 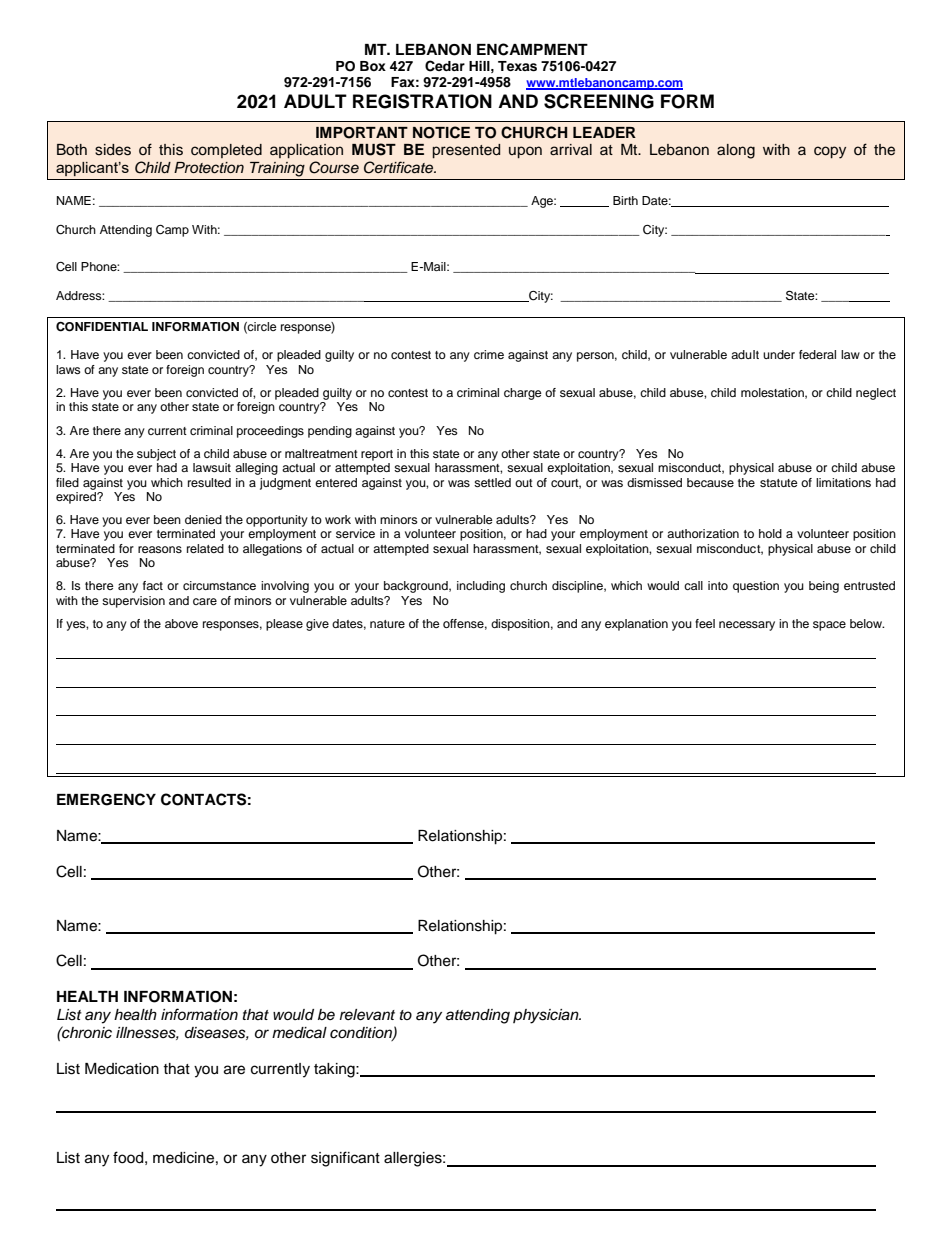 What do you see at coordinates (547, 1016) in the screenshot?
I see `physician` at bounding box center [547, 1016].
